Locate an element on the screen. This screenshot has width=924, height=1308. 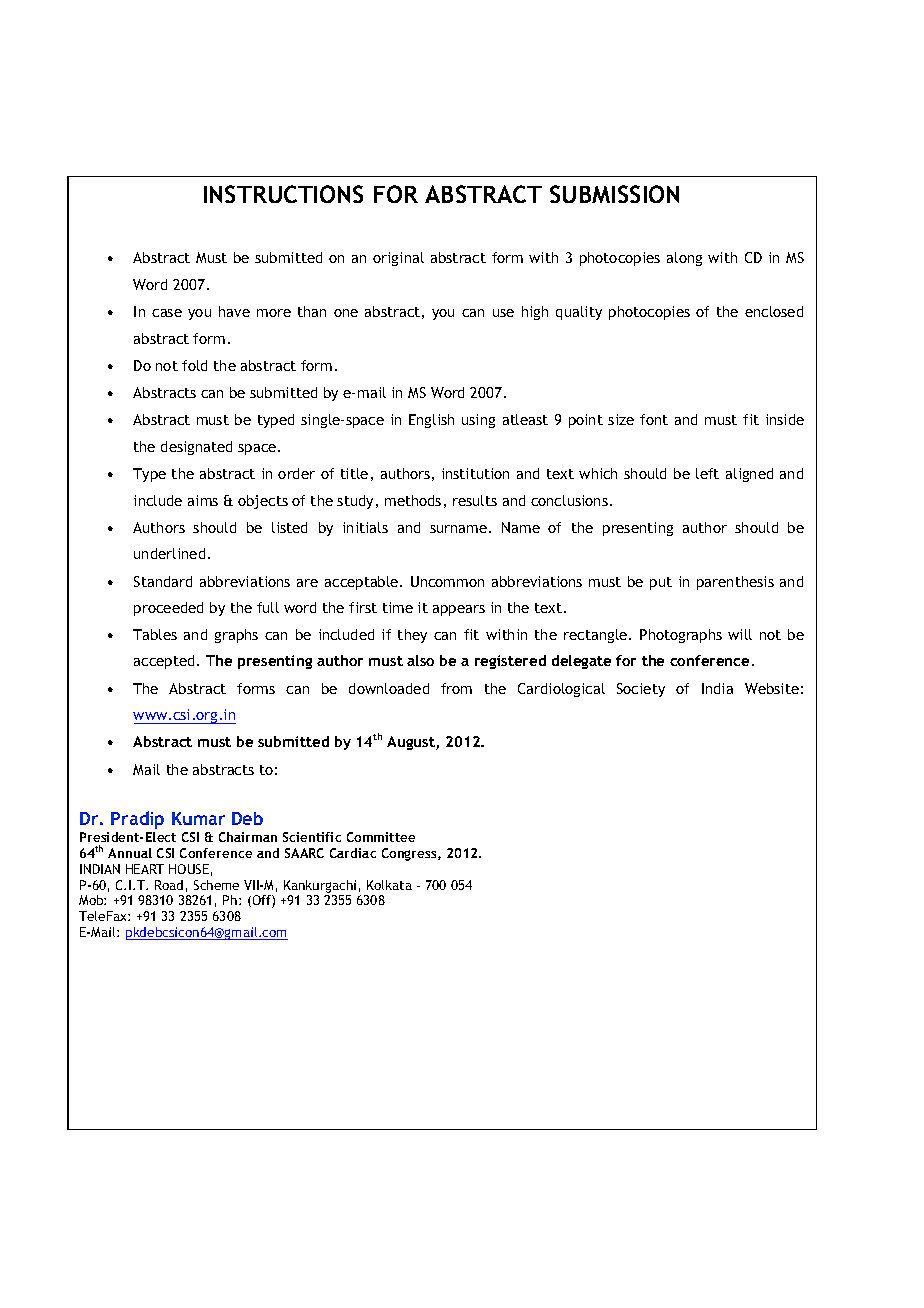
HOUSE is located at coordinates (189, 869).
